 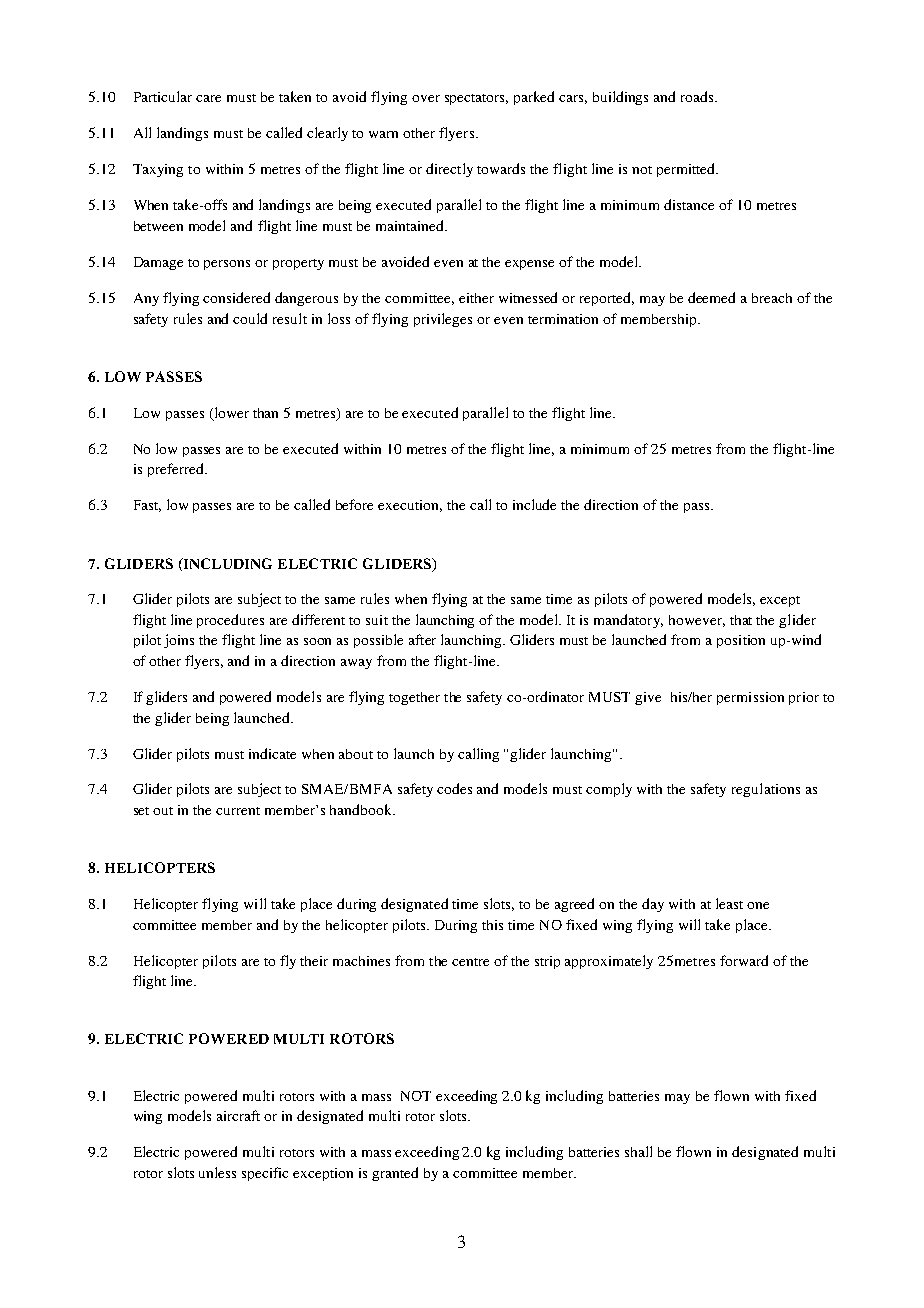 What do you see at coordinates (766, 790) in the screenshot?
I see `regulations` at bounding box center [766, 790].
